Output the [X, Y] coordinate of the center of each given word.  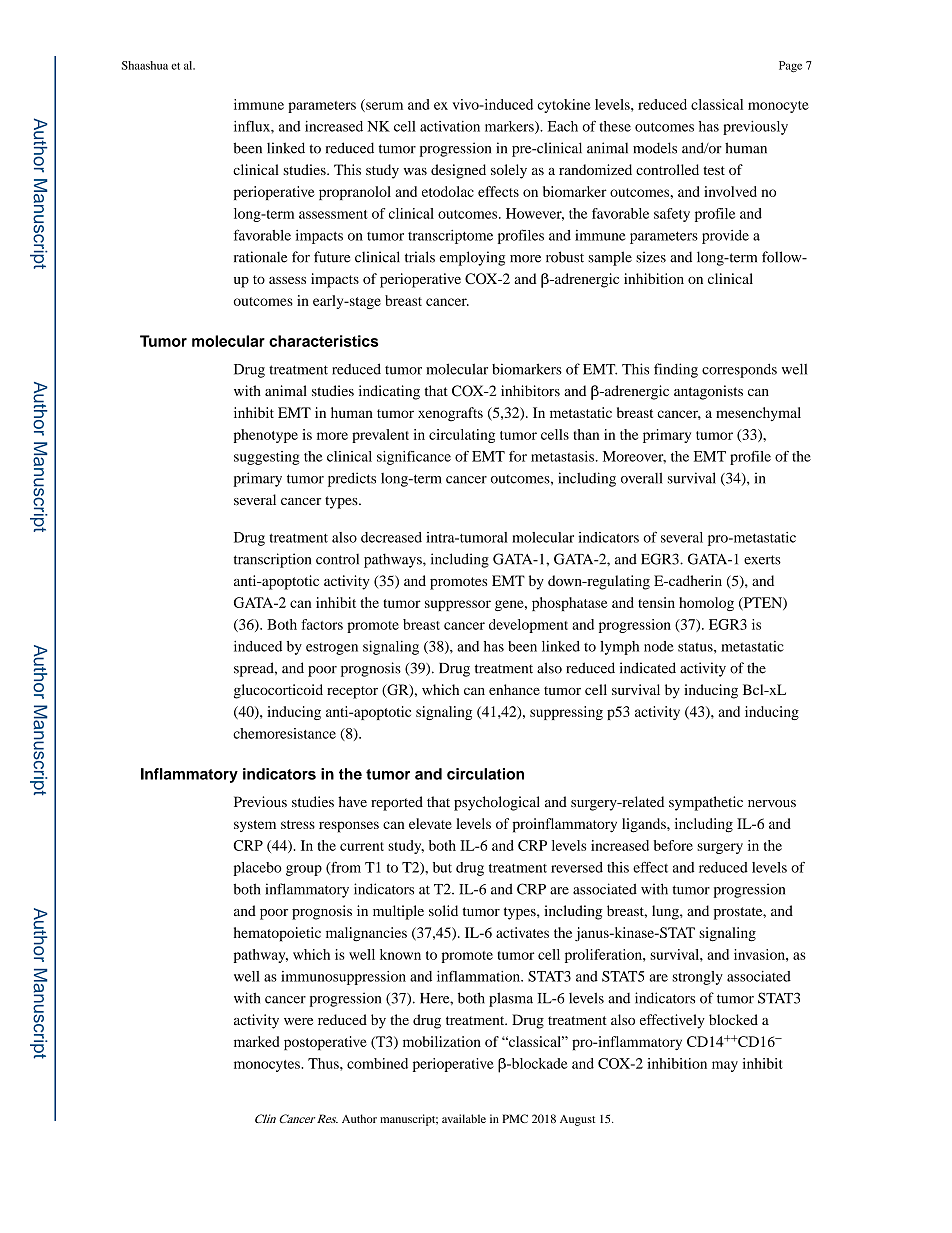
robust [565, 257]
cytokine [564, 106]
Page [790, 67]
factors [322, 624]
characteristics [323, 341]
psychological [497, 803]
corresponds [739, 370]
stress [298, 824]
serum [383, 107]
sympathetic [706, 803]
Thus [324, 1063]
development [528, 626]
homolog [706, 604]
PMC [515, 1118]
